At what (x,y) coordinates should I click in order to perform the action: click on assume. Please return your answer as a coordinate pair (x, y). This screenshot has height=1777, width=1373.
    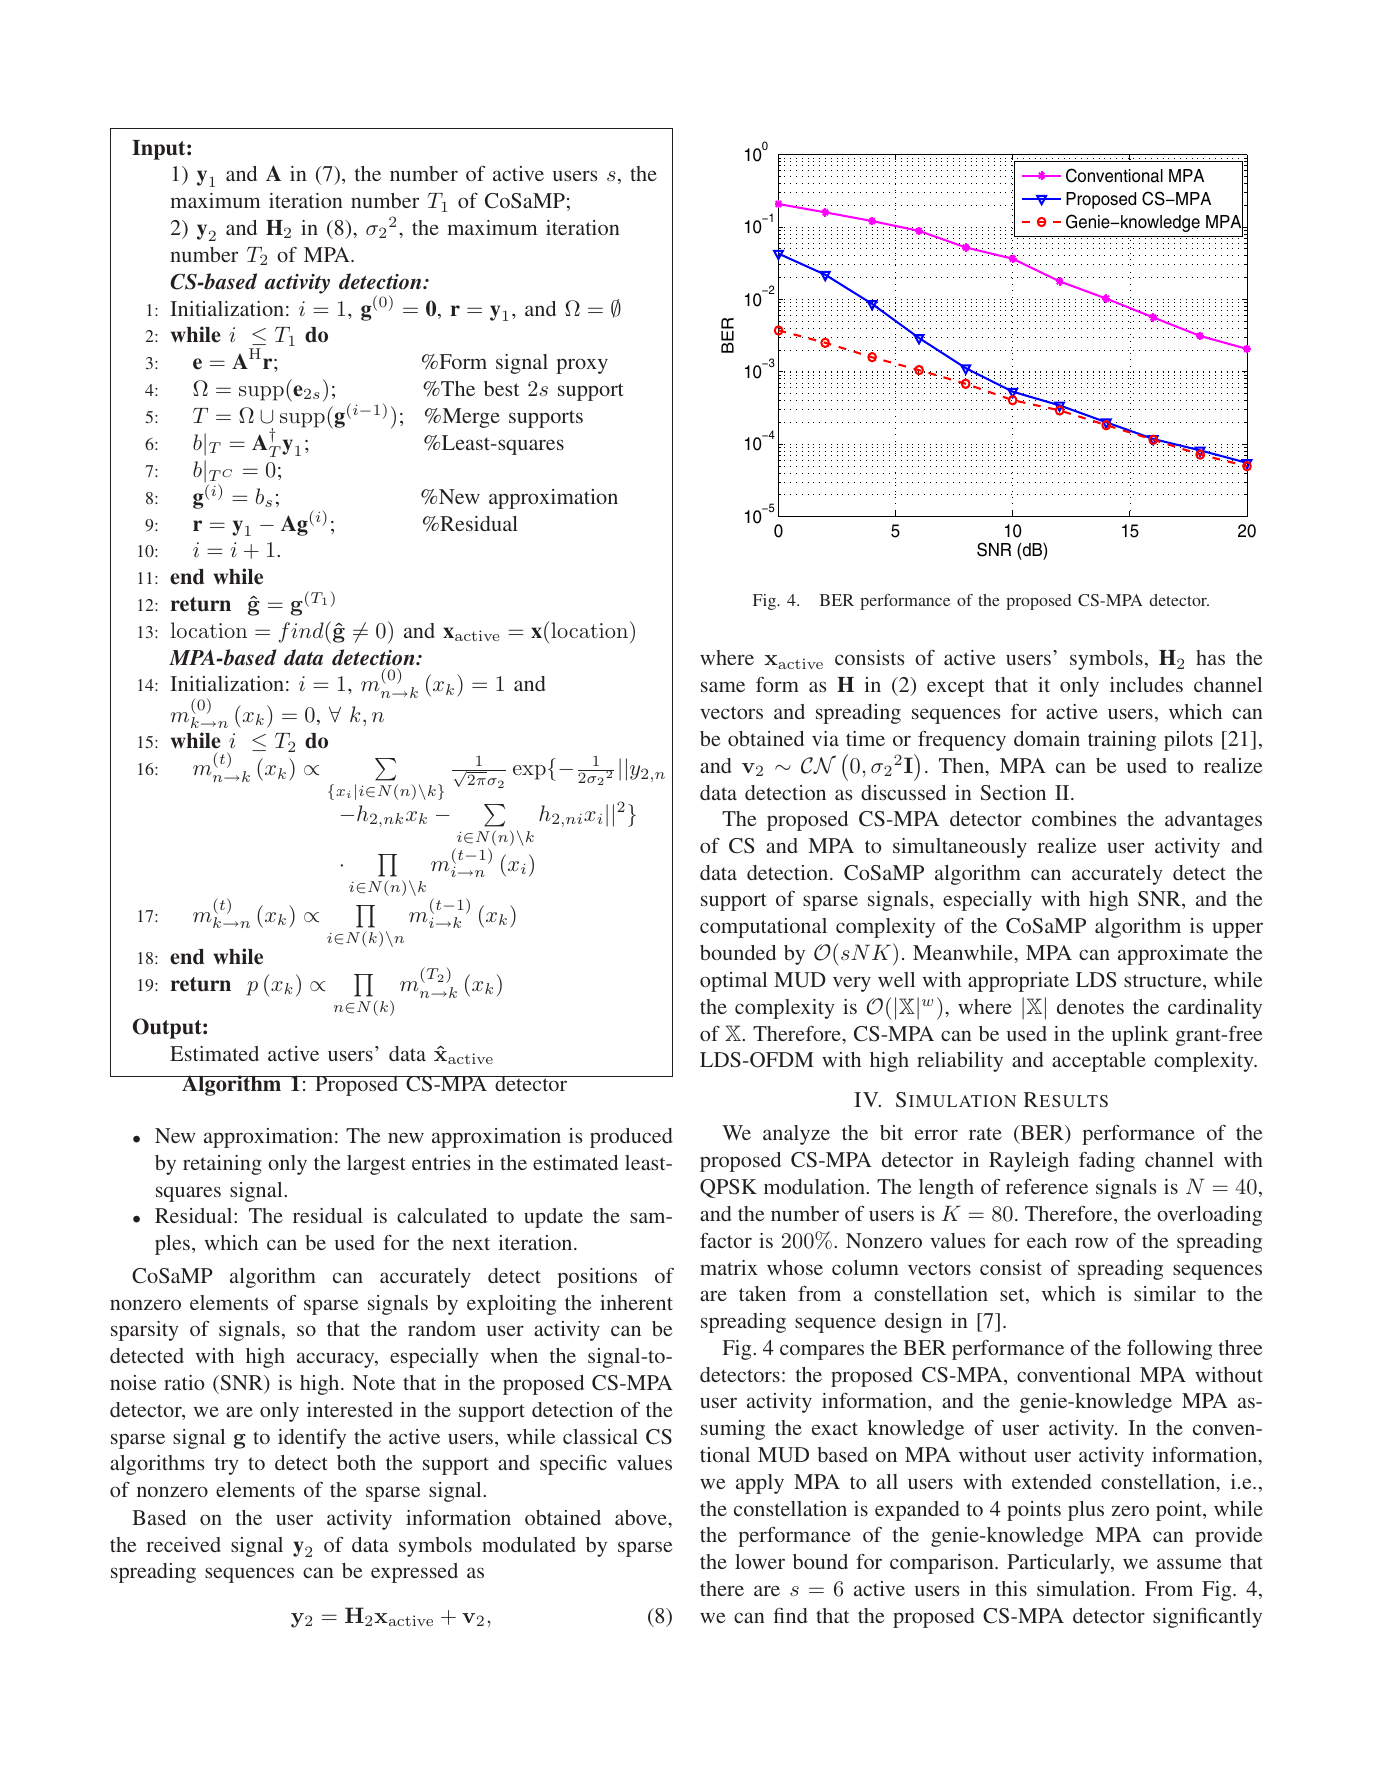
    Looking at the image, I should click on (1189, 1563).
